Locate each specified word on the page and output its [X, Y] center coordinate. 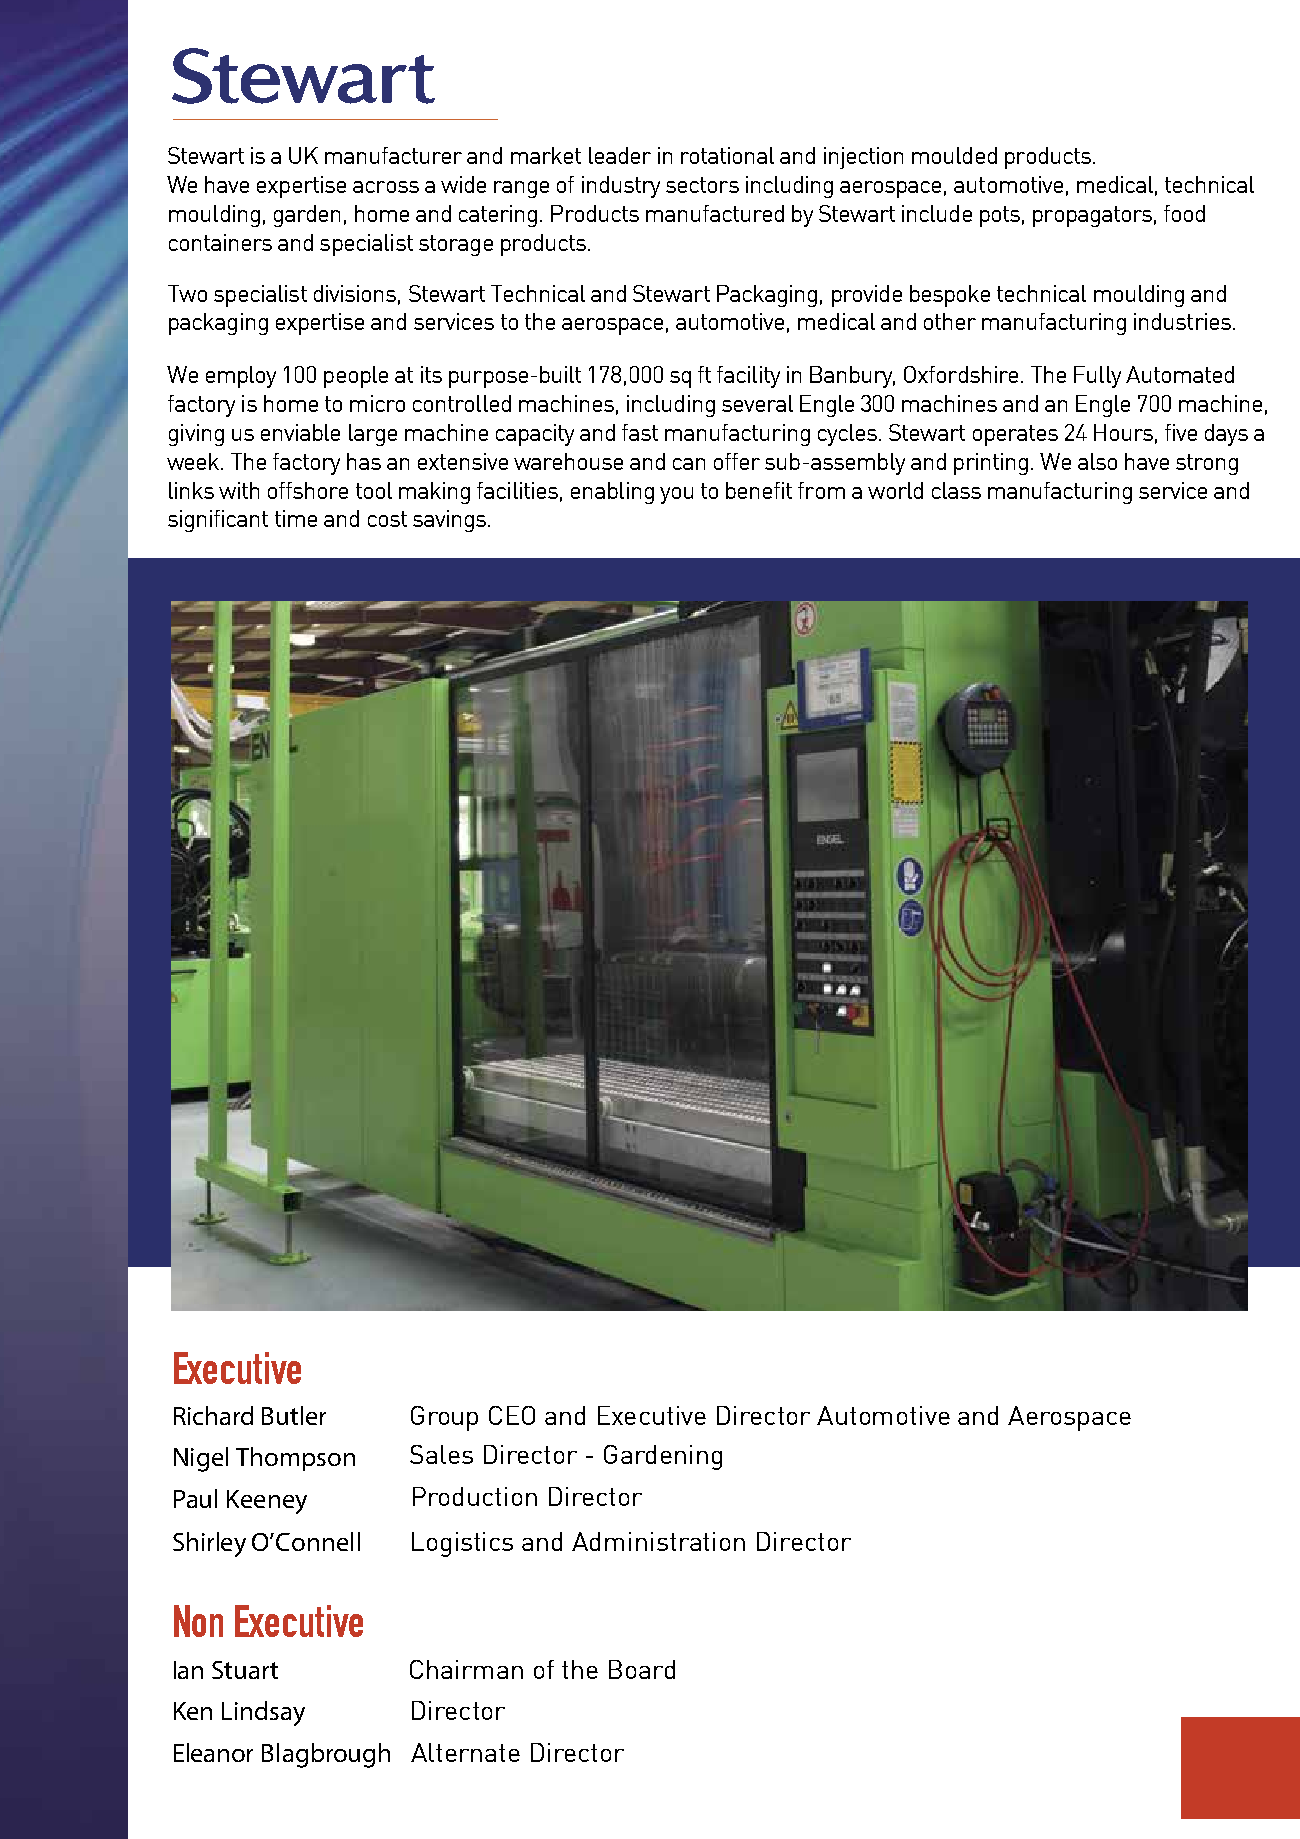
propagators [1092, 216]
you [676, 495]
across [386, 187]
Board [642, 1669]
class [956, 490]
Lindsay [263, 1713]
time [296, 518]
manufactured [715, 213]
